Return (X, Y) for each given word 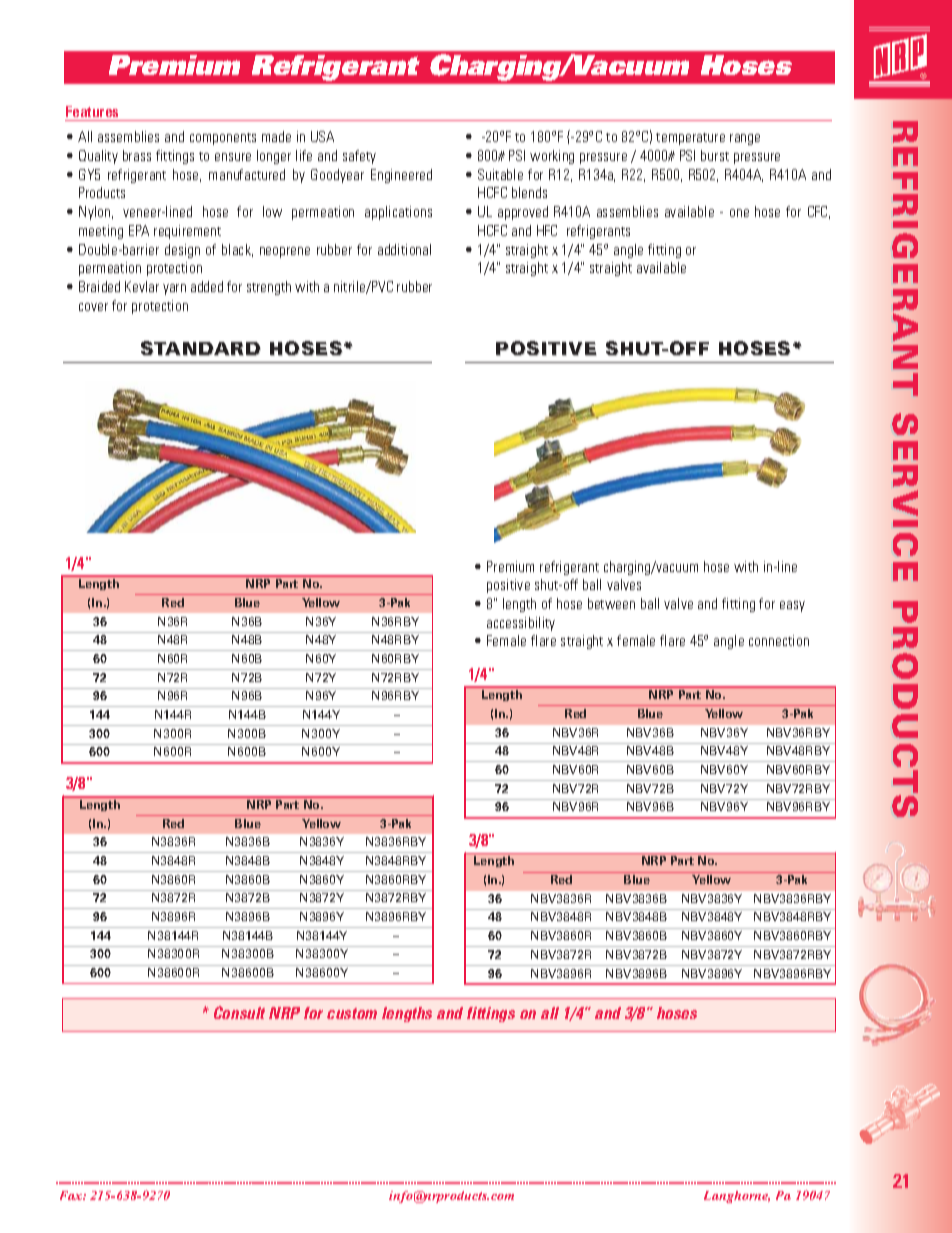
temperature (690, 139)
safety (359, 157)
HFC (547, 230)
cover (93, 307)
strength (269, 288)
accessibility (521, 624)
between (611, 603)
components (223, 139)
